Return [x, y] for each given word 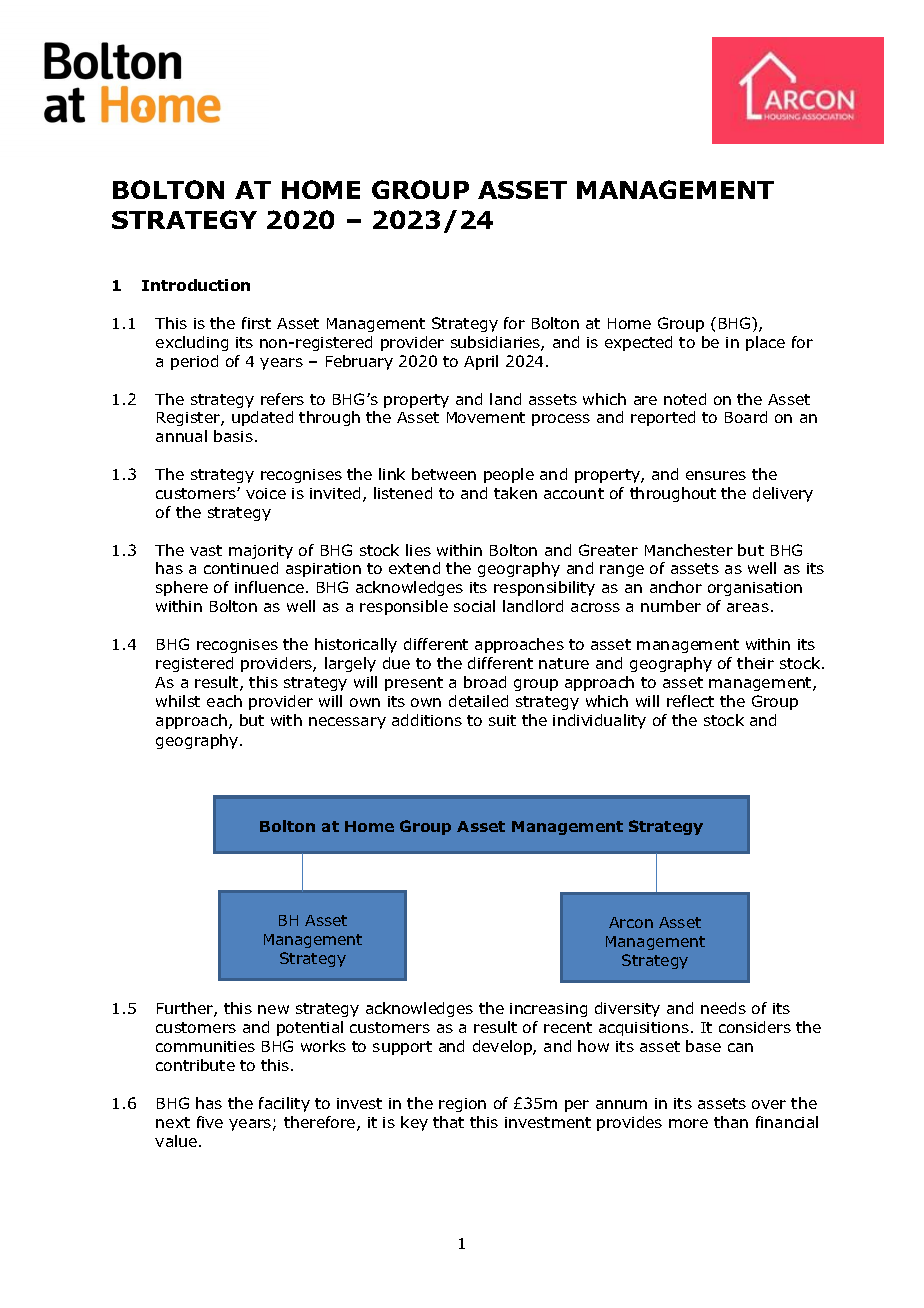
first [256, 323]
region [462, 1105]
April [481, 362]
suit [502, 720]
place [765, 343]
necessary [347, 723]
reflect [690, 701]
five [210, 1122]
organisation [755, 589]
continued [241, 568]
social [474, 606]
